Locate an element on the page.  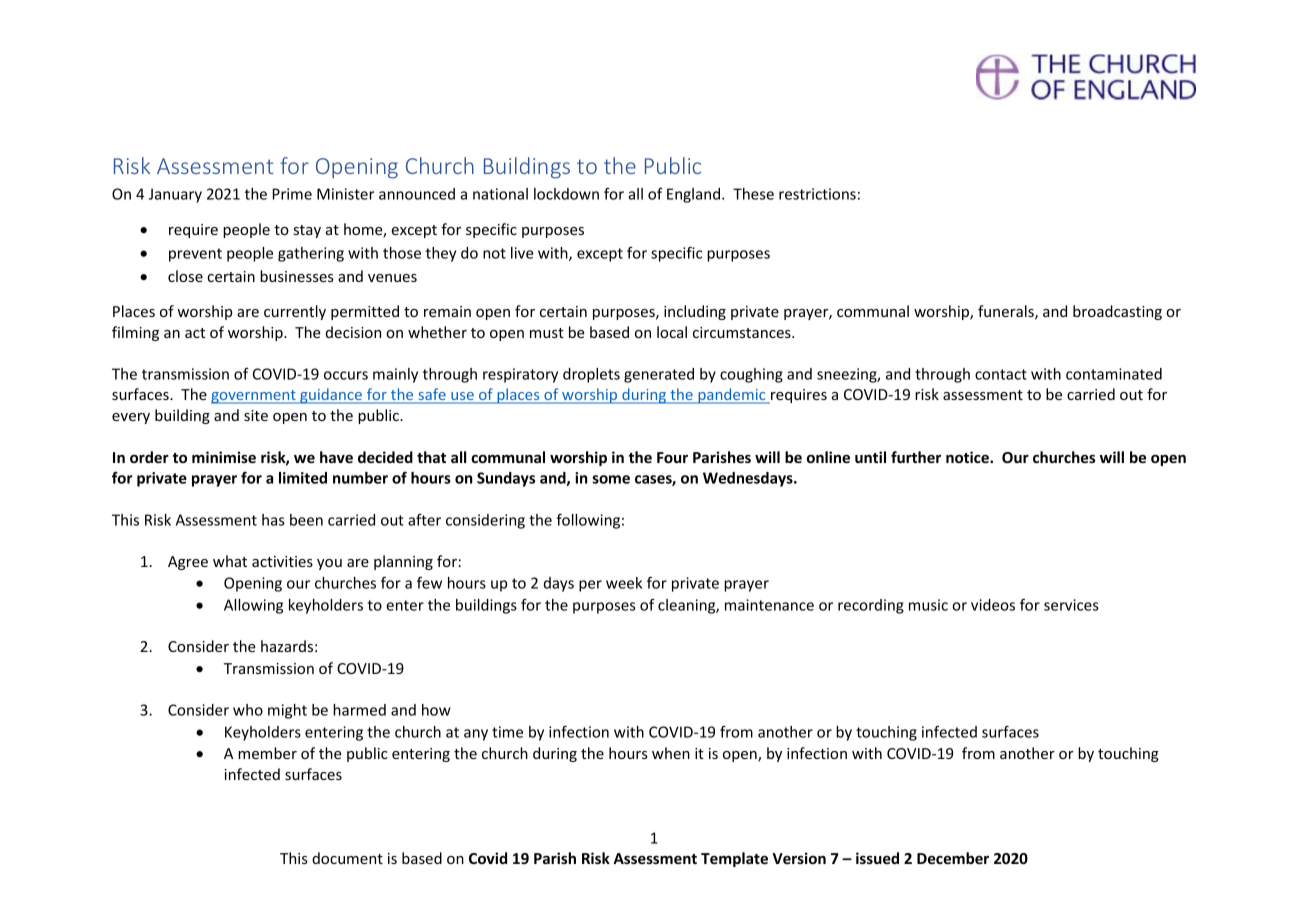
has is located at coordinates (273, 520).
